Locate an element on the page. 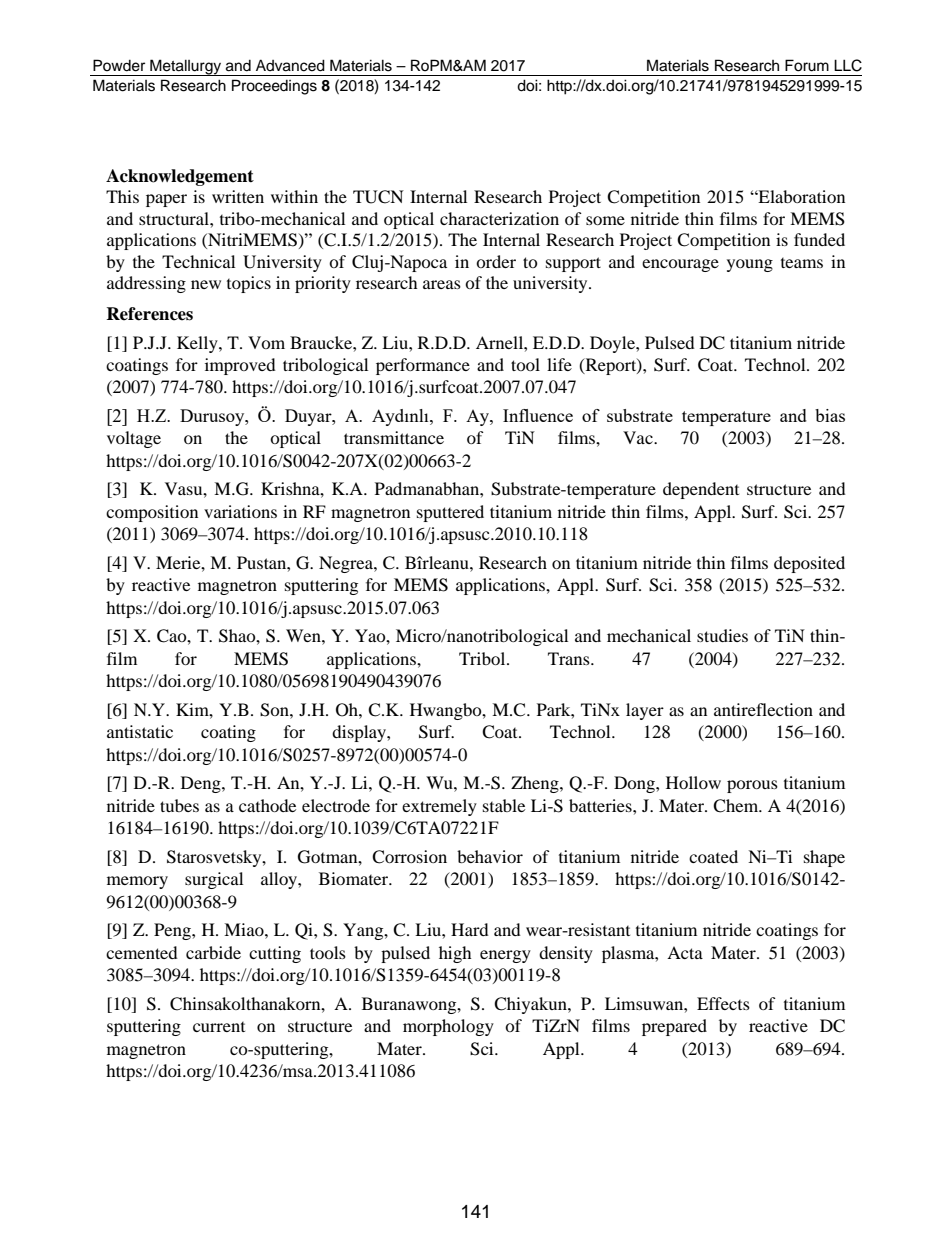 This page has width=952, height=1233. characterization is located at coordinates (499, 218).
